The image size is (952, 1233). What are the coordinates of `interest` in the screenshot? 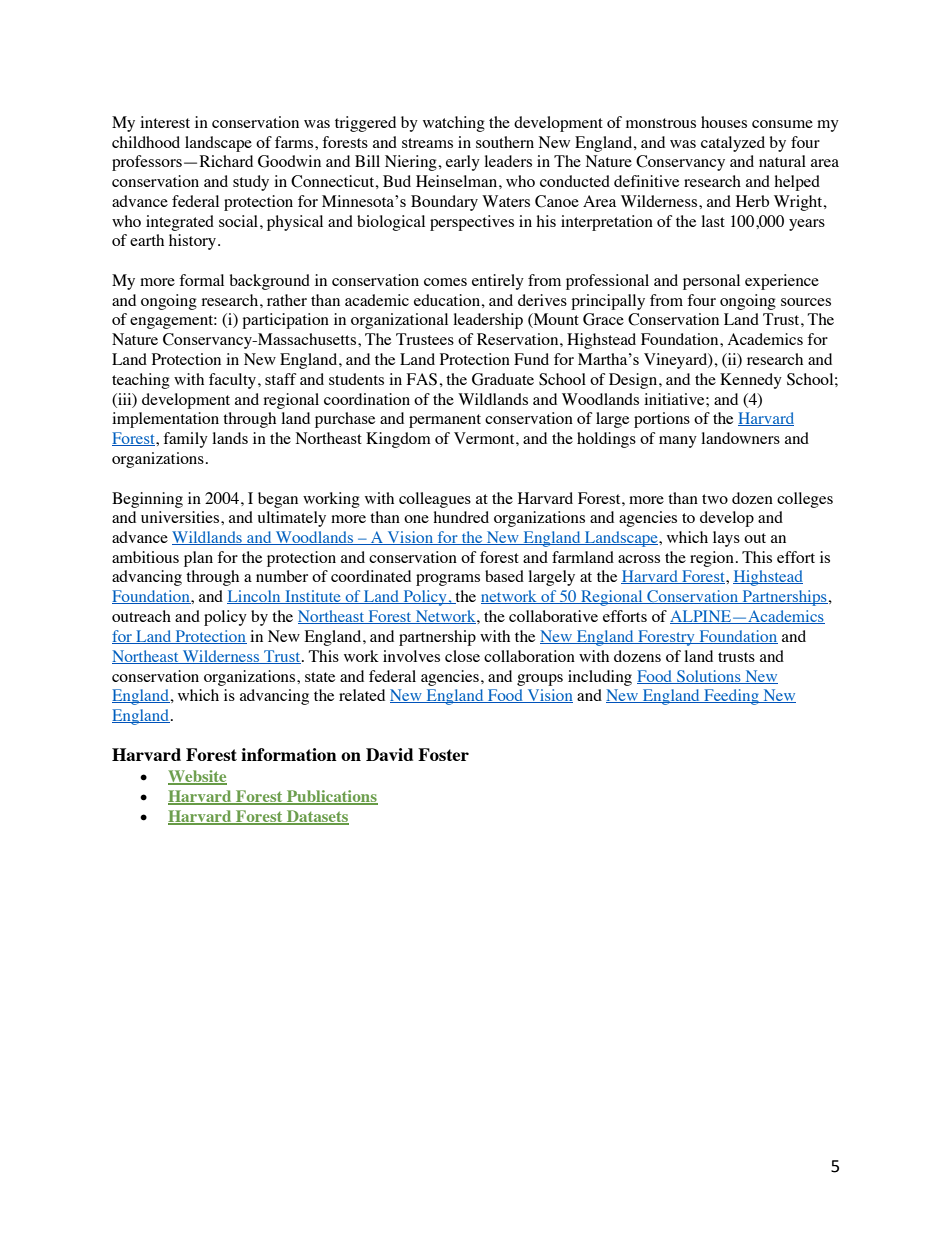 It's located at (165, 122).
